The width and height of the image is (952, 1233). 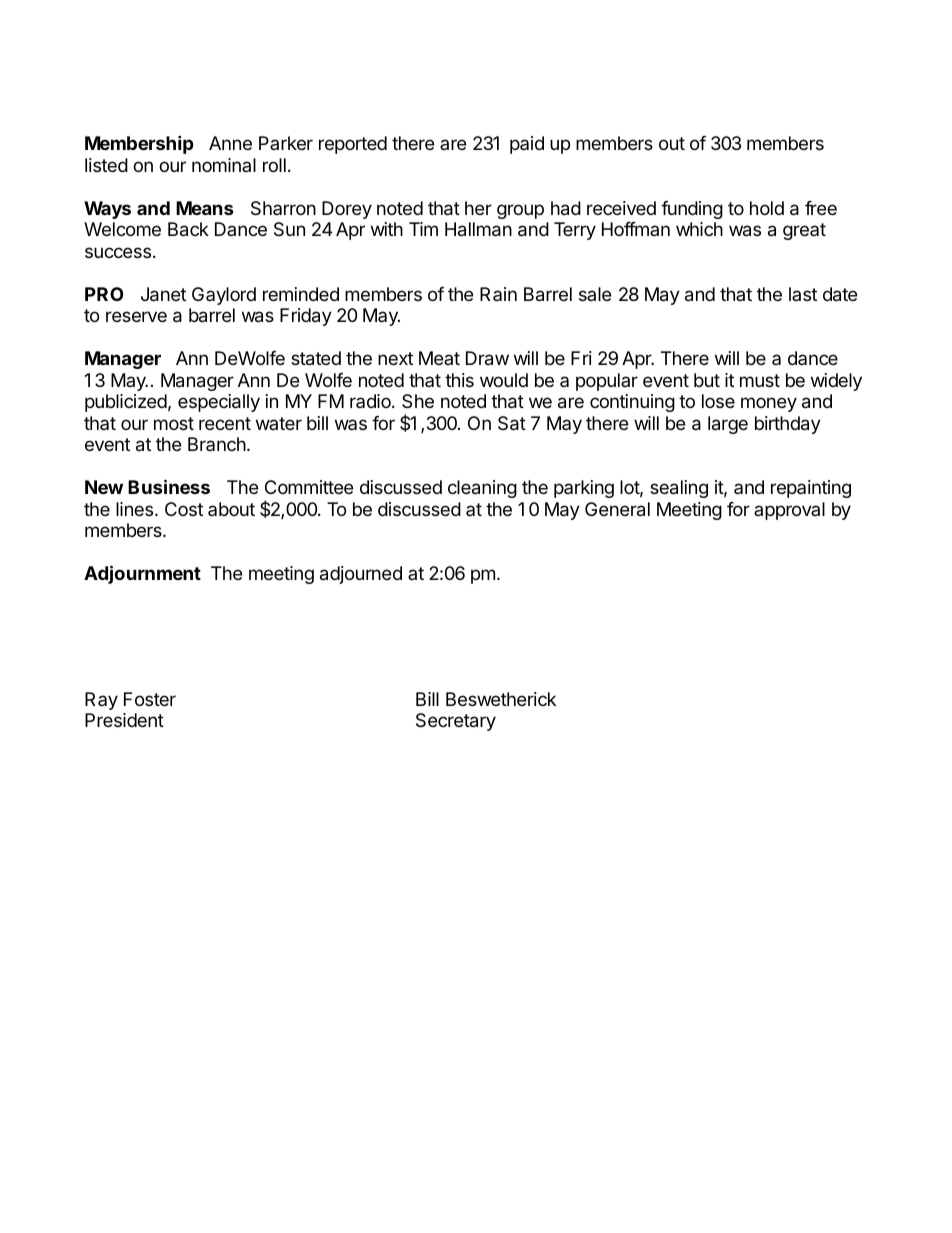 I want to click on paid, so click(x=527, y=145).
